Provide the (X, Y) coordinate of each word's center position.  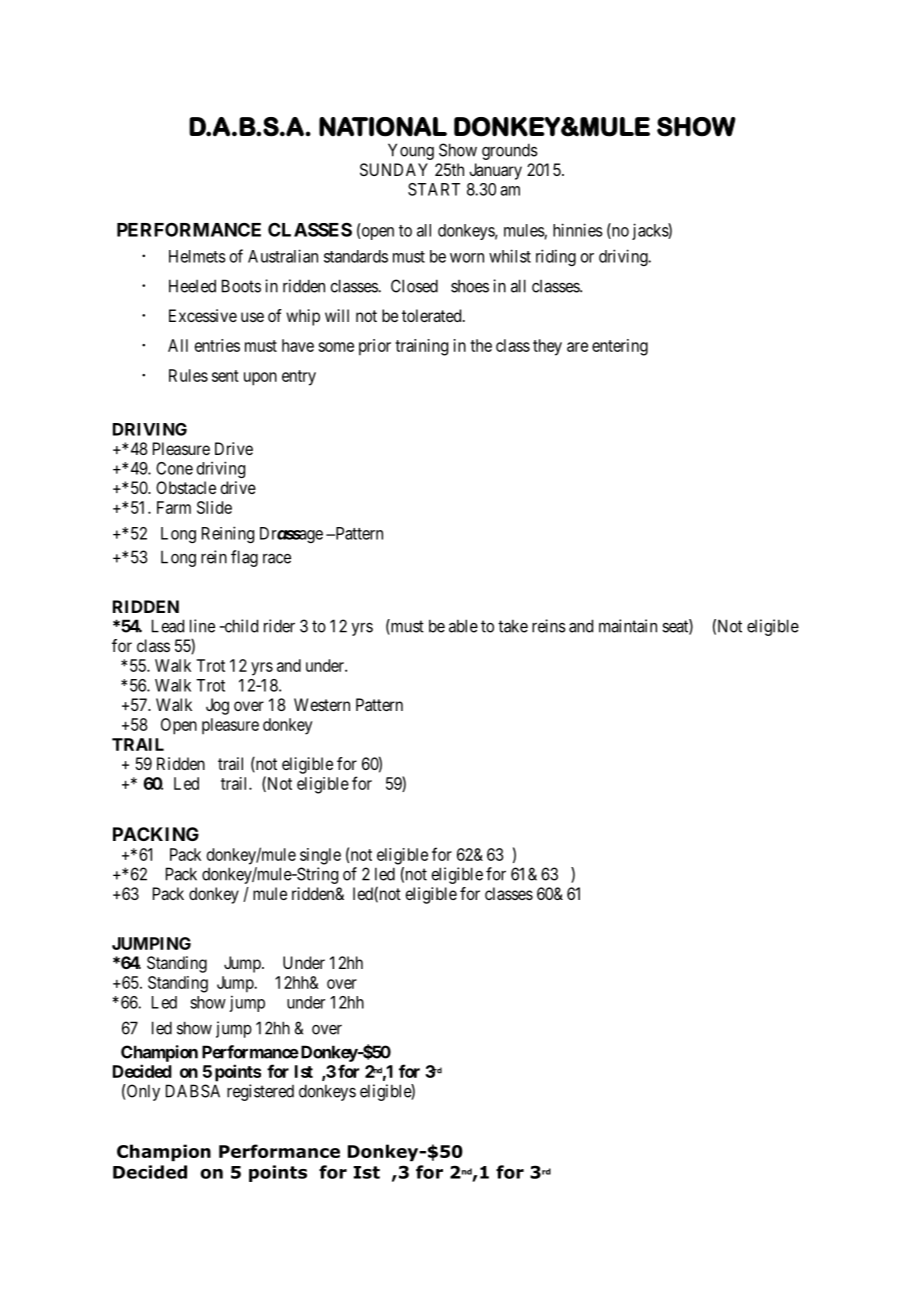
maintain (628, 626)
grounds (510, 151)
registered (260, 1092)
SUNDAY (394, 169)
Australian (283, 256)
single (320, 856)
